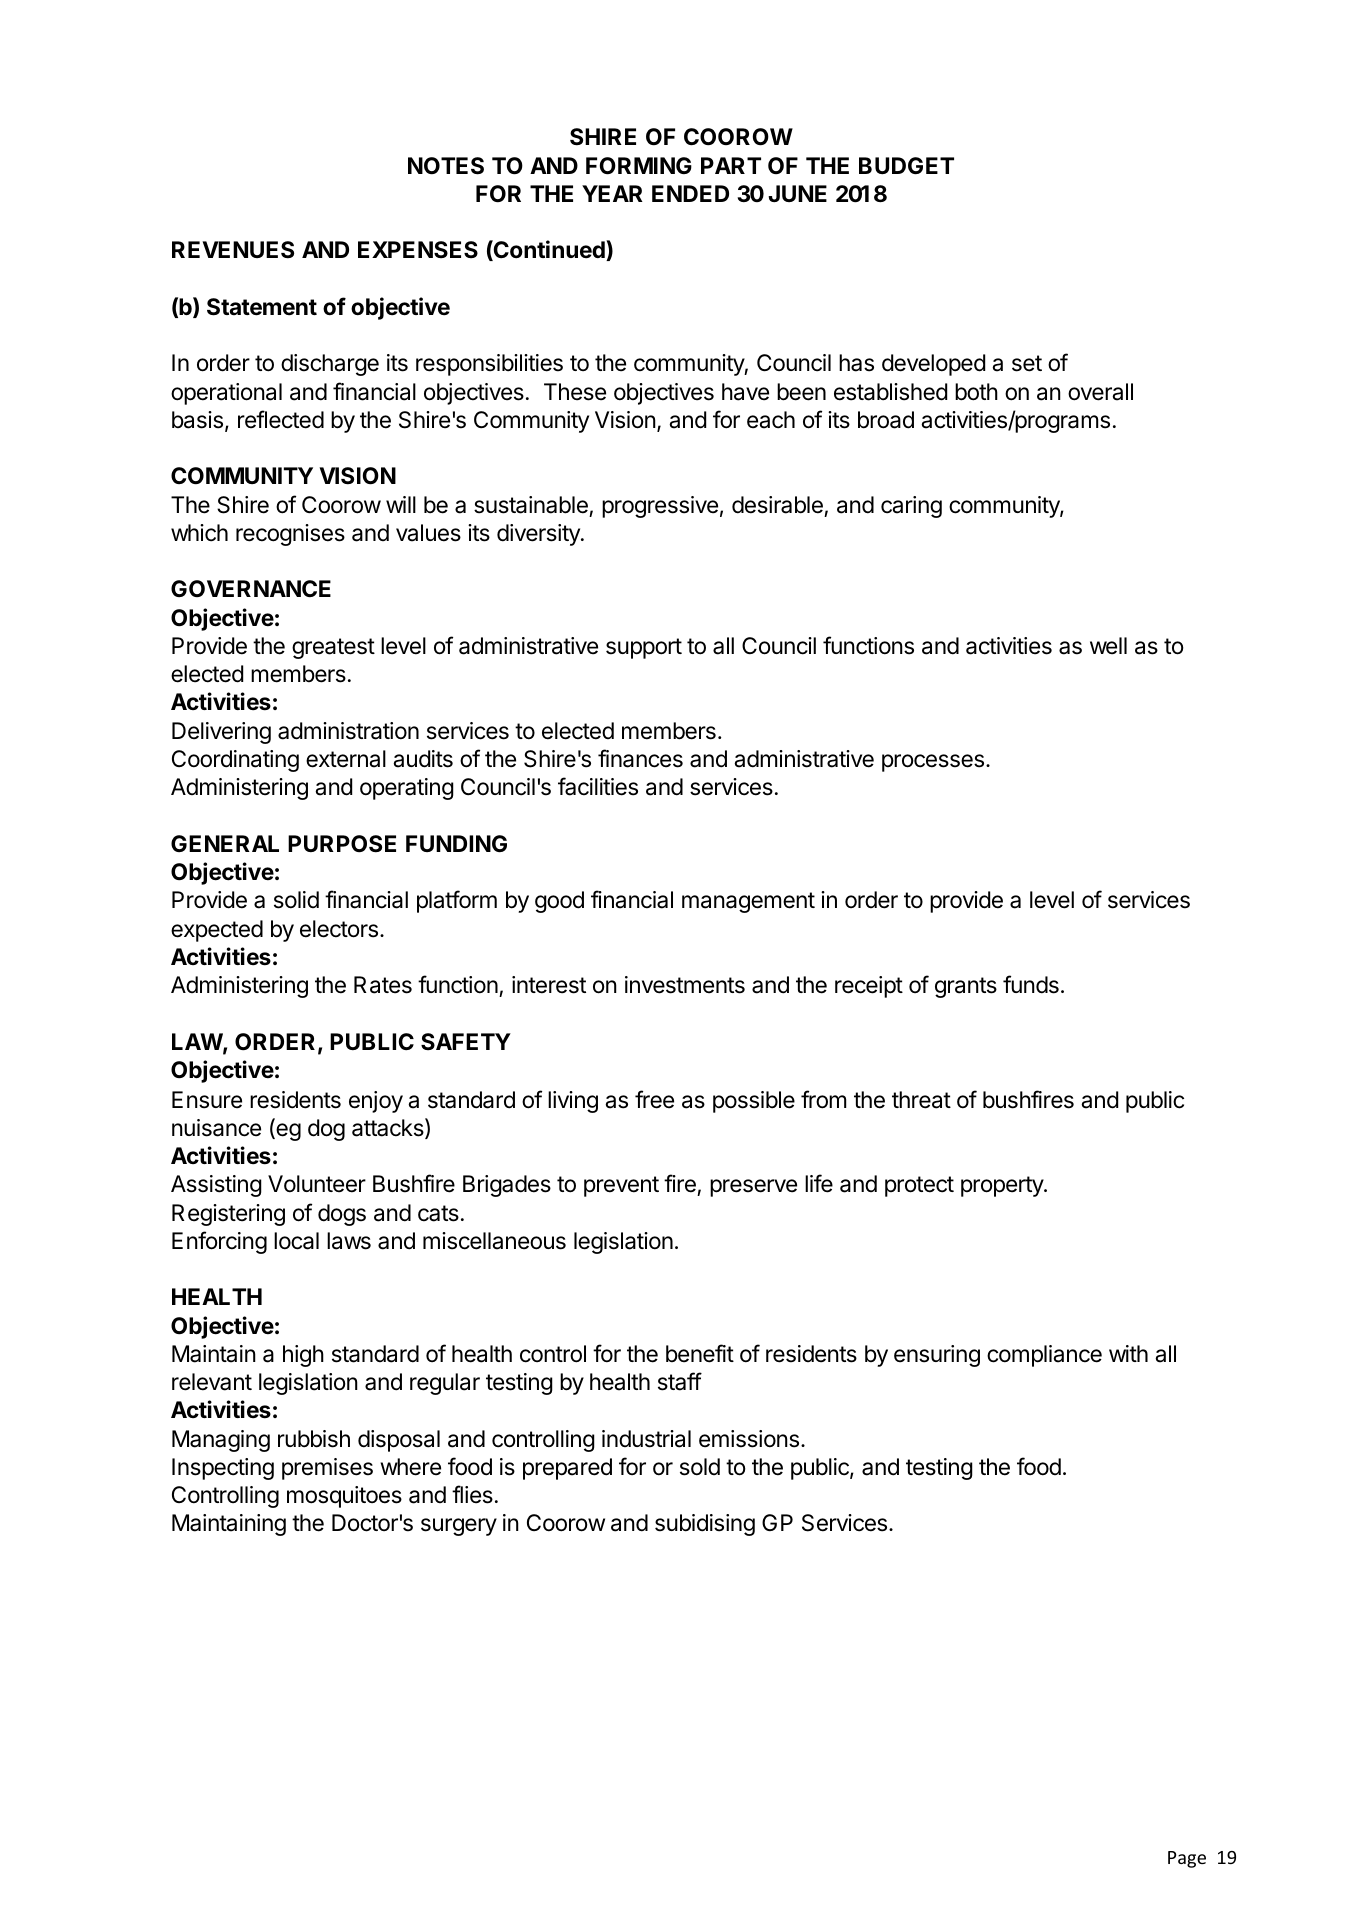  I want to click on surgery, so click(459, 1527).
